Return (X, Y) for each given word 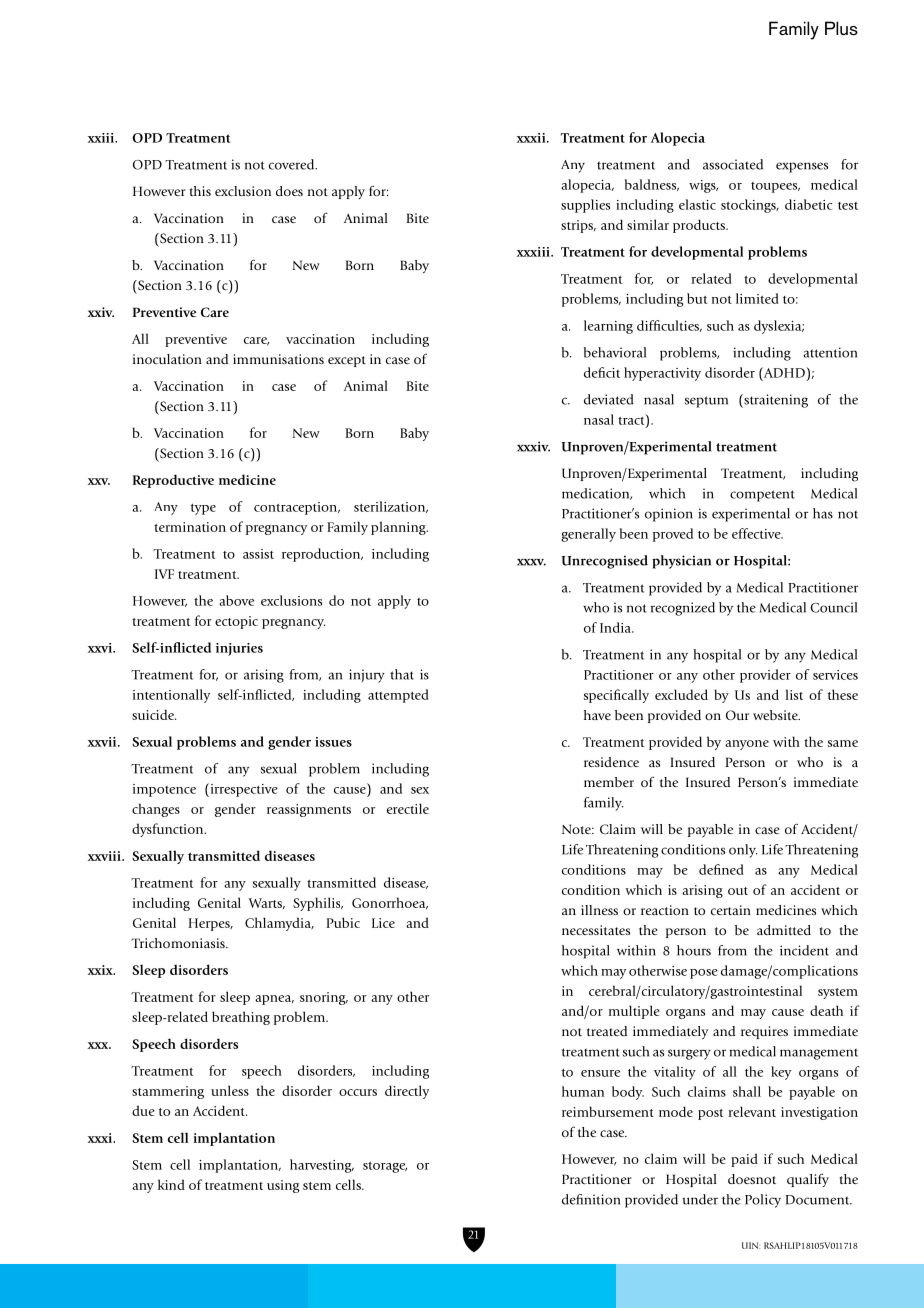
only (743, 851)
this (200, 191)
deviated (609, 399)
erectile (408, 808)
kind (171, 1184)
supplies (585, 206)
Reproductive (173, 481)
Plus (841, 28)
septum (706, 402)
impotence (164, 790)
